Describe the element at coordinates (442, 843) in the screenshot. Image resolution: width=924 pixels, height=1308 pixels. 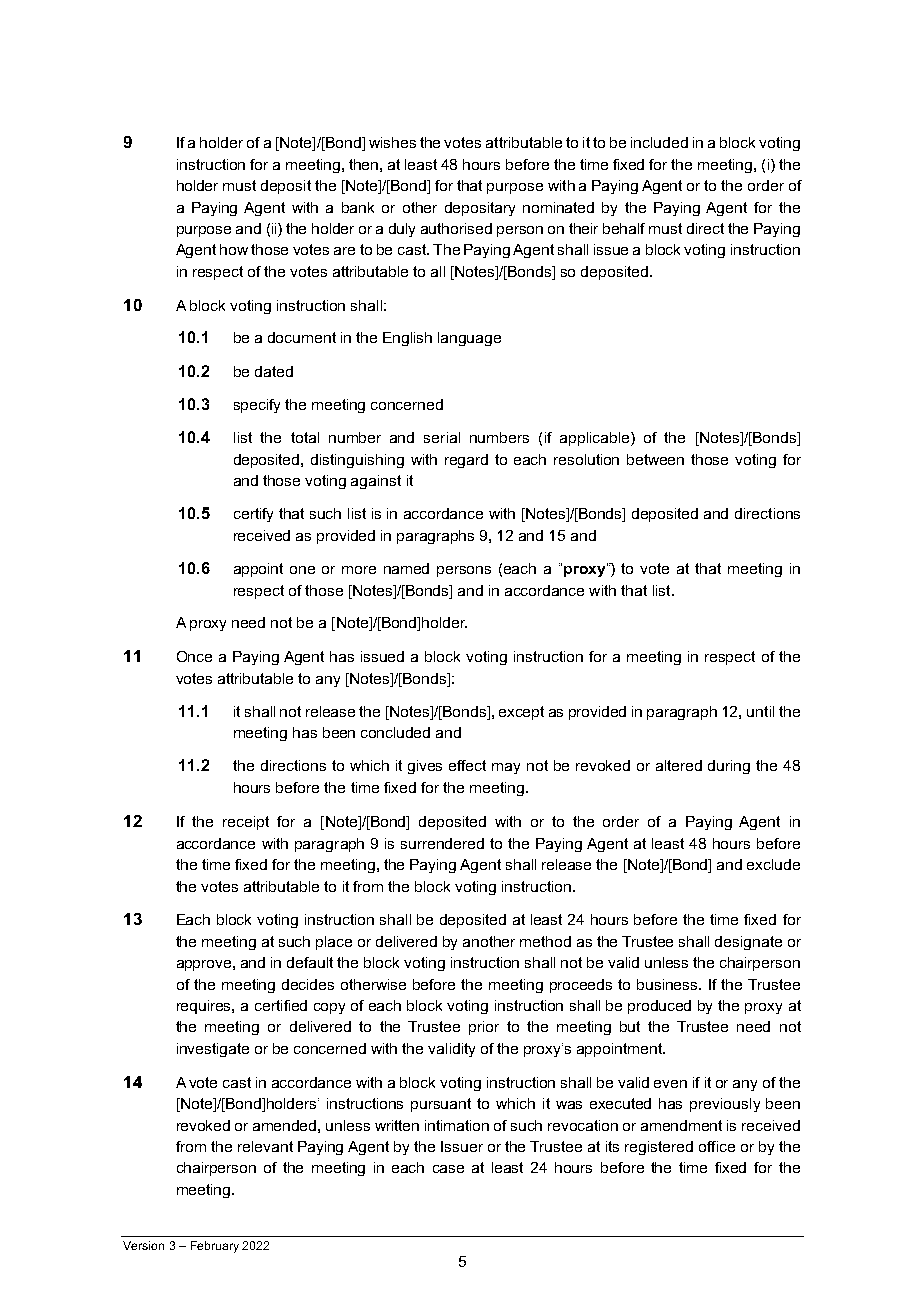
I see `surrendered` at that location.
